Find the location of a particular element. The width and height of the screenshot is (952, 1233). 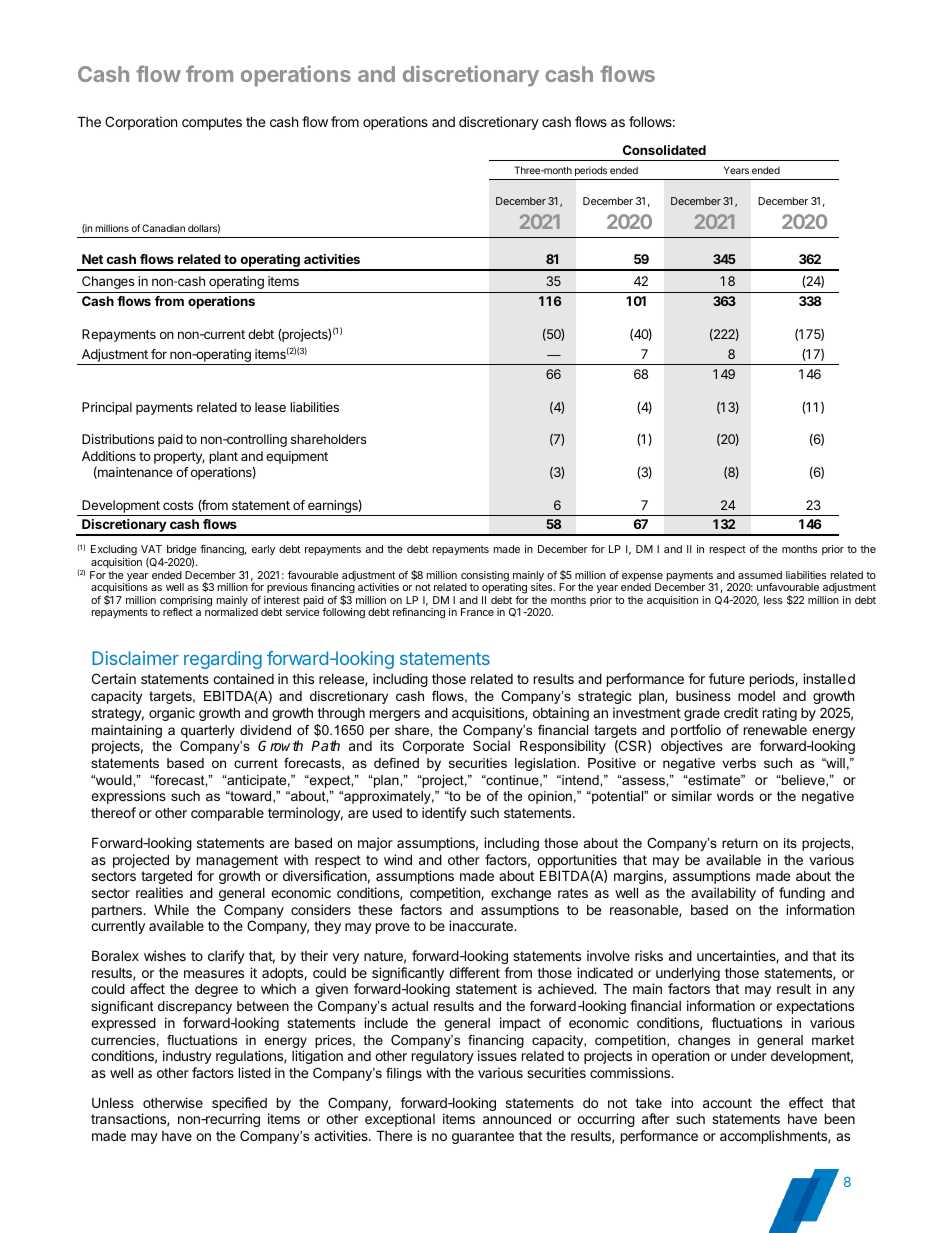

future is located at coordinates (727, 678).
